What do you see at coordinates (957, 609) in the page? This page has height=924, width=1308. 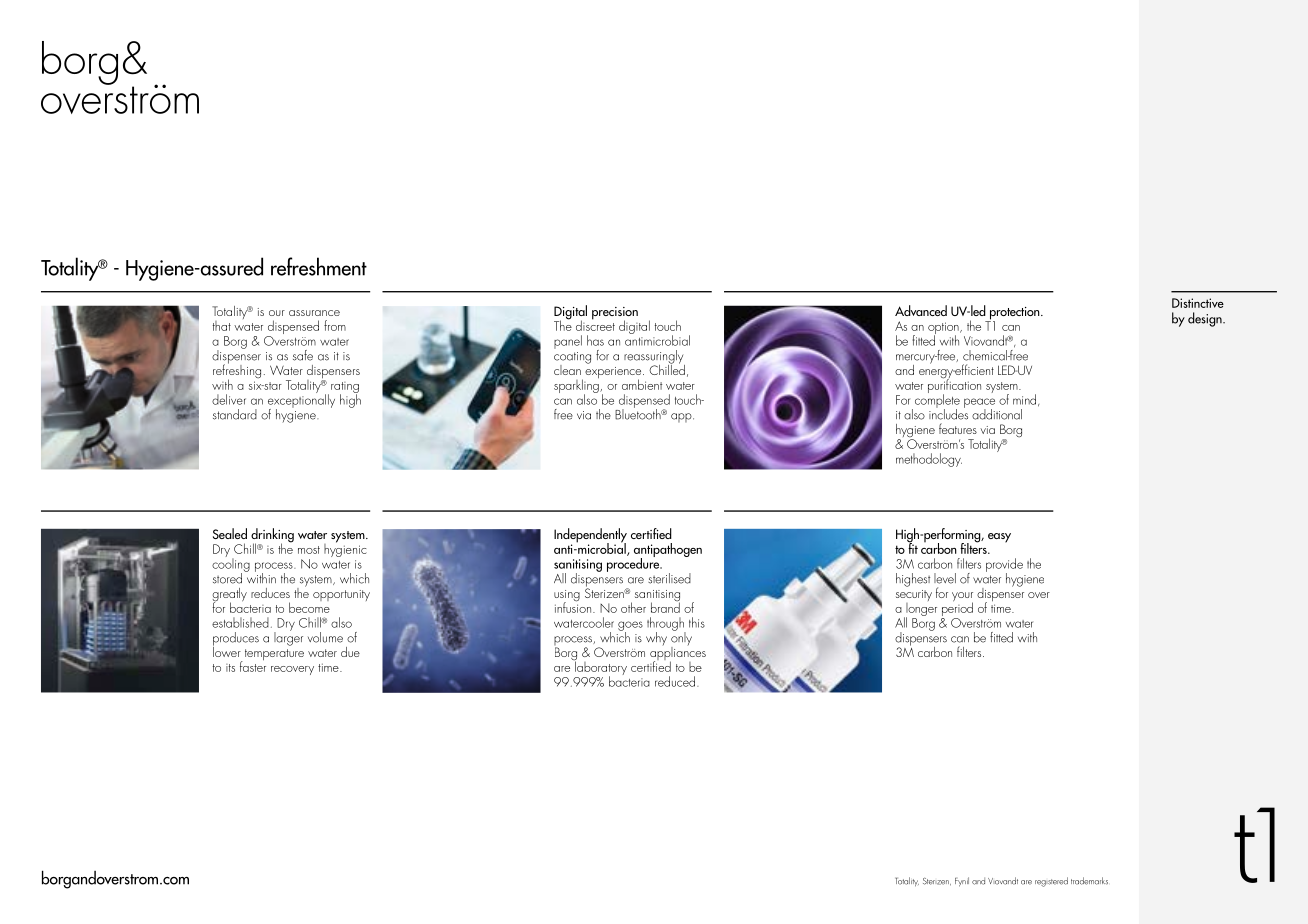 I see `period` at bounding box center [957, 609].
